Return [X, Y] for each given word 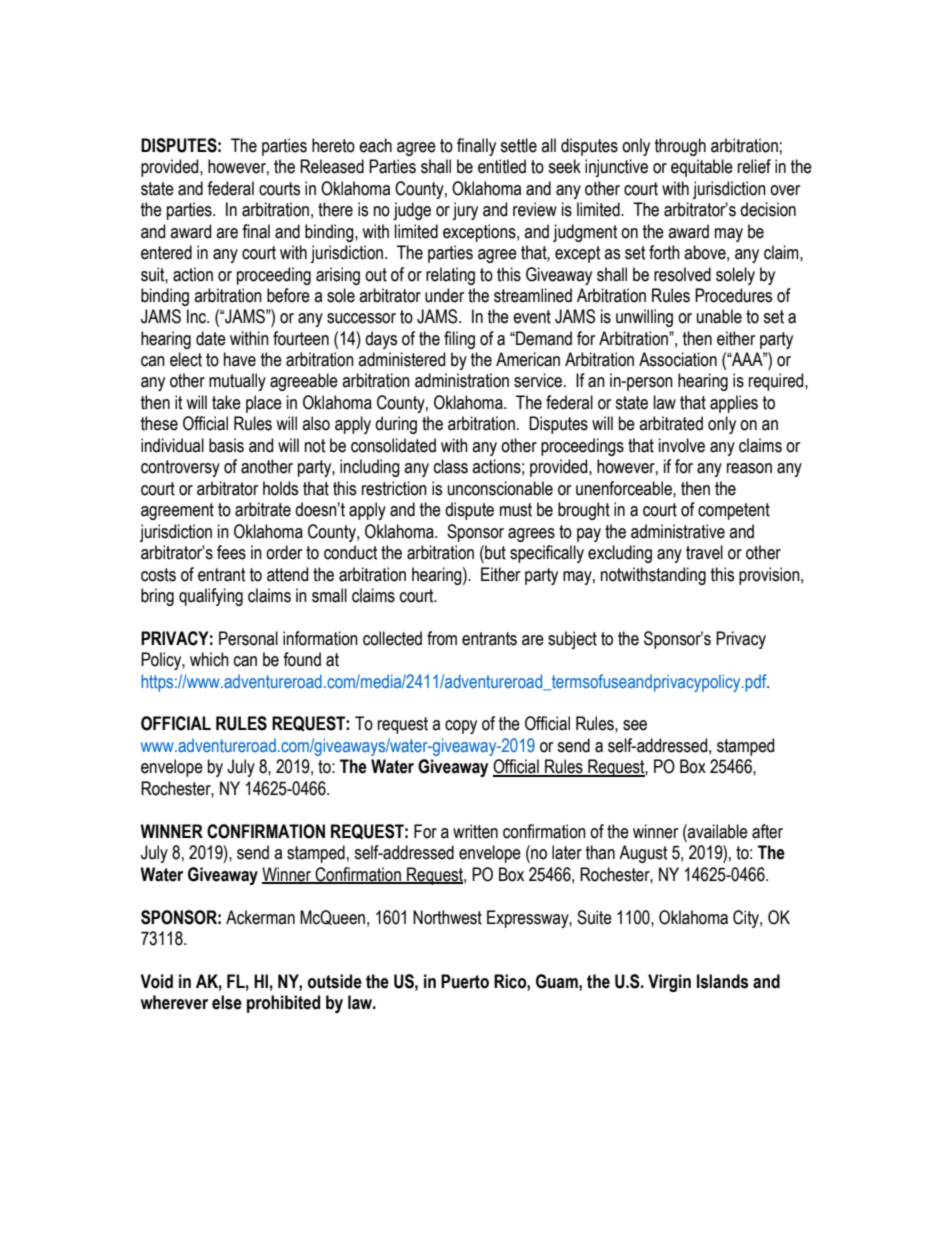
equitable [702, 168]
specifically [547, 554]
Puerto [465, 981]
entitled [502, 166]
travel [704, 552]
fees [231, 552]
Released [332, 166]
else [227, 1002]
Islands [723, 981]
